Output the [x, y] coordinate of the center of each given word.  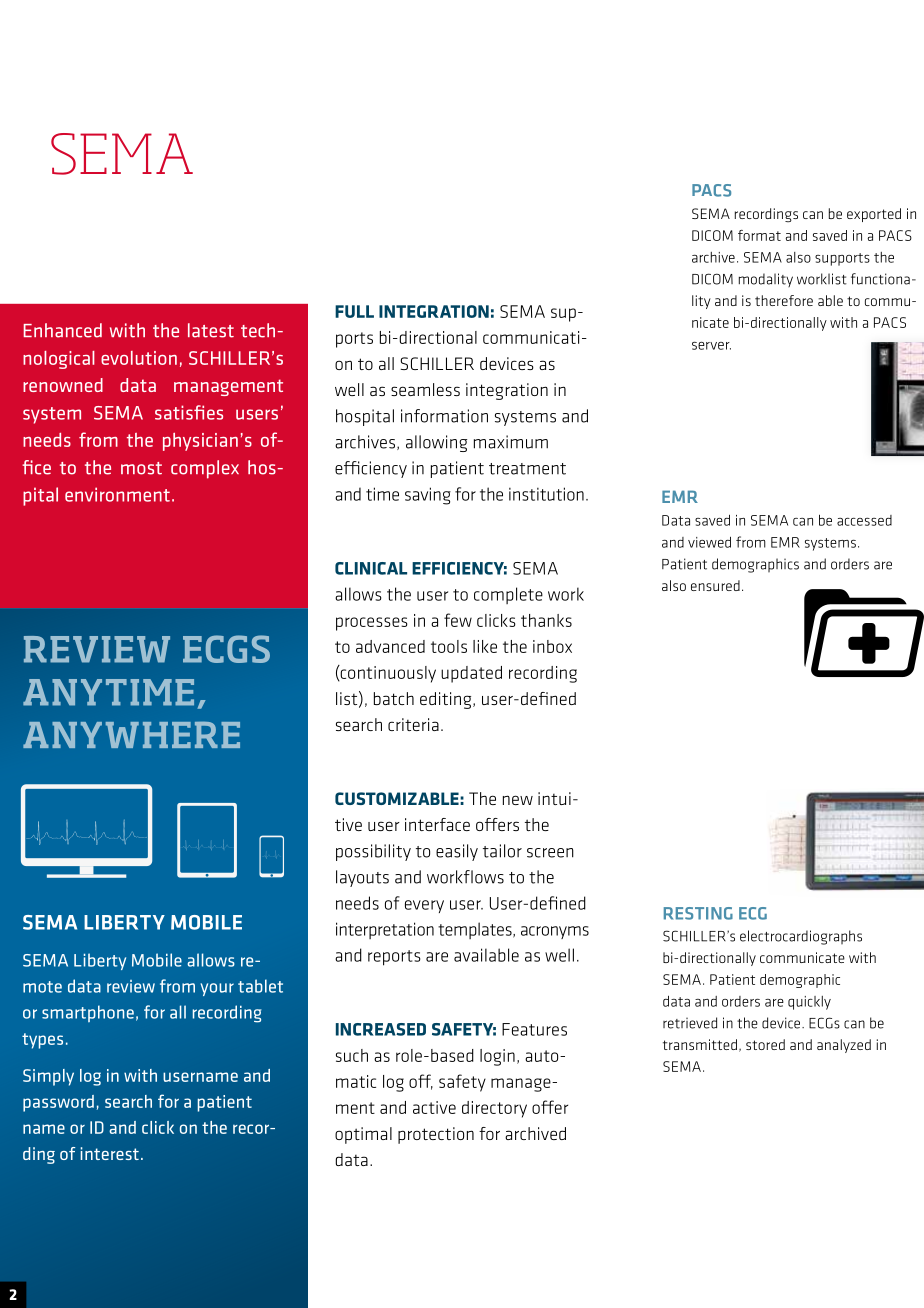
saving [428, 496]
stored [765, 1044]
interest [109, 1153]
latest [211, 330]
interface [437, 824]
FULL [354, 311]
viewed [709, 542]
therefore [784, 300]
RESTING [698, 913]
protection [436, 1135]
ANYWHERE [131, 734]
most [141, 468]
